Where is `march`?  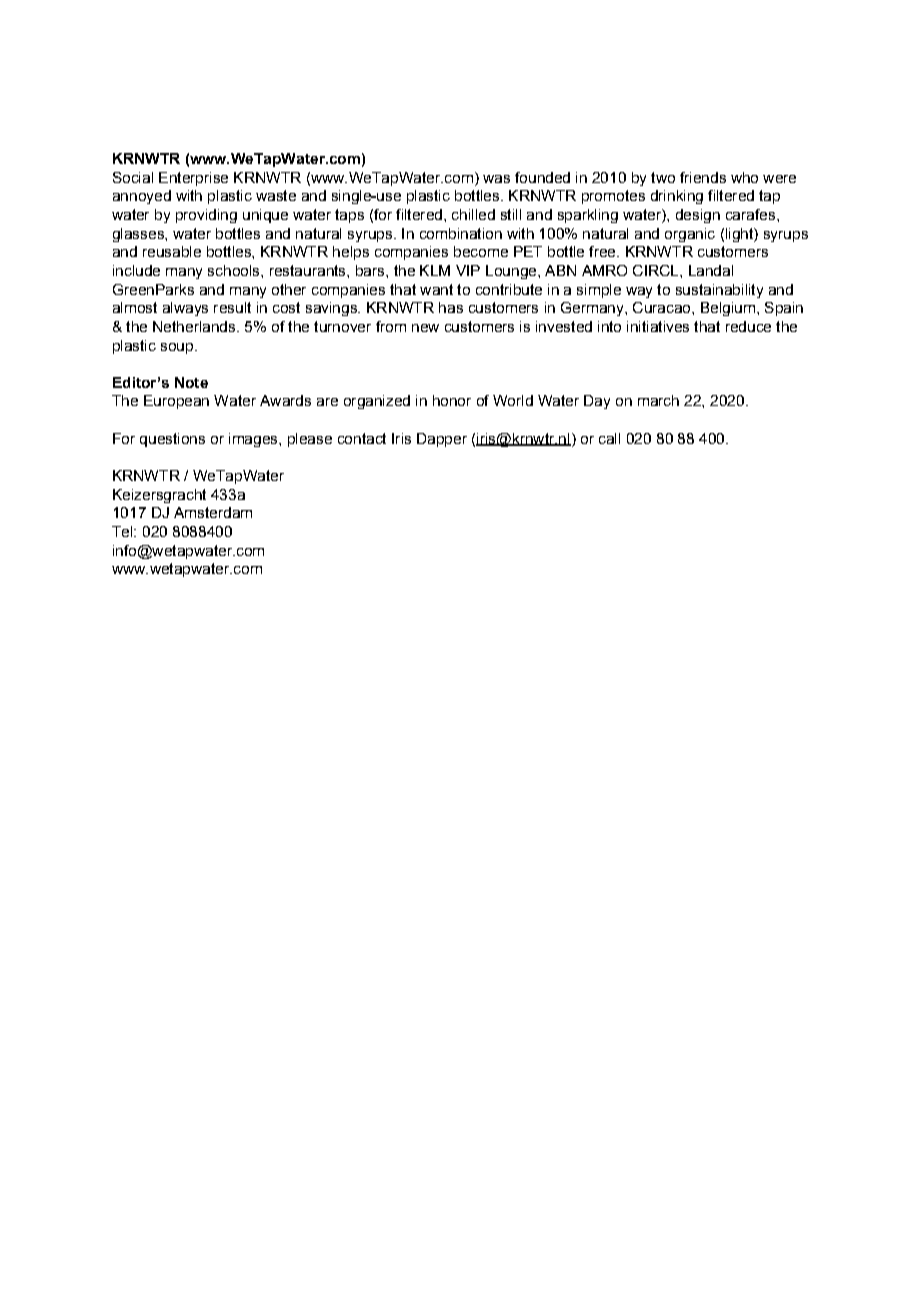 march is located at coordinates (658, 400).
